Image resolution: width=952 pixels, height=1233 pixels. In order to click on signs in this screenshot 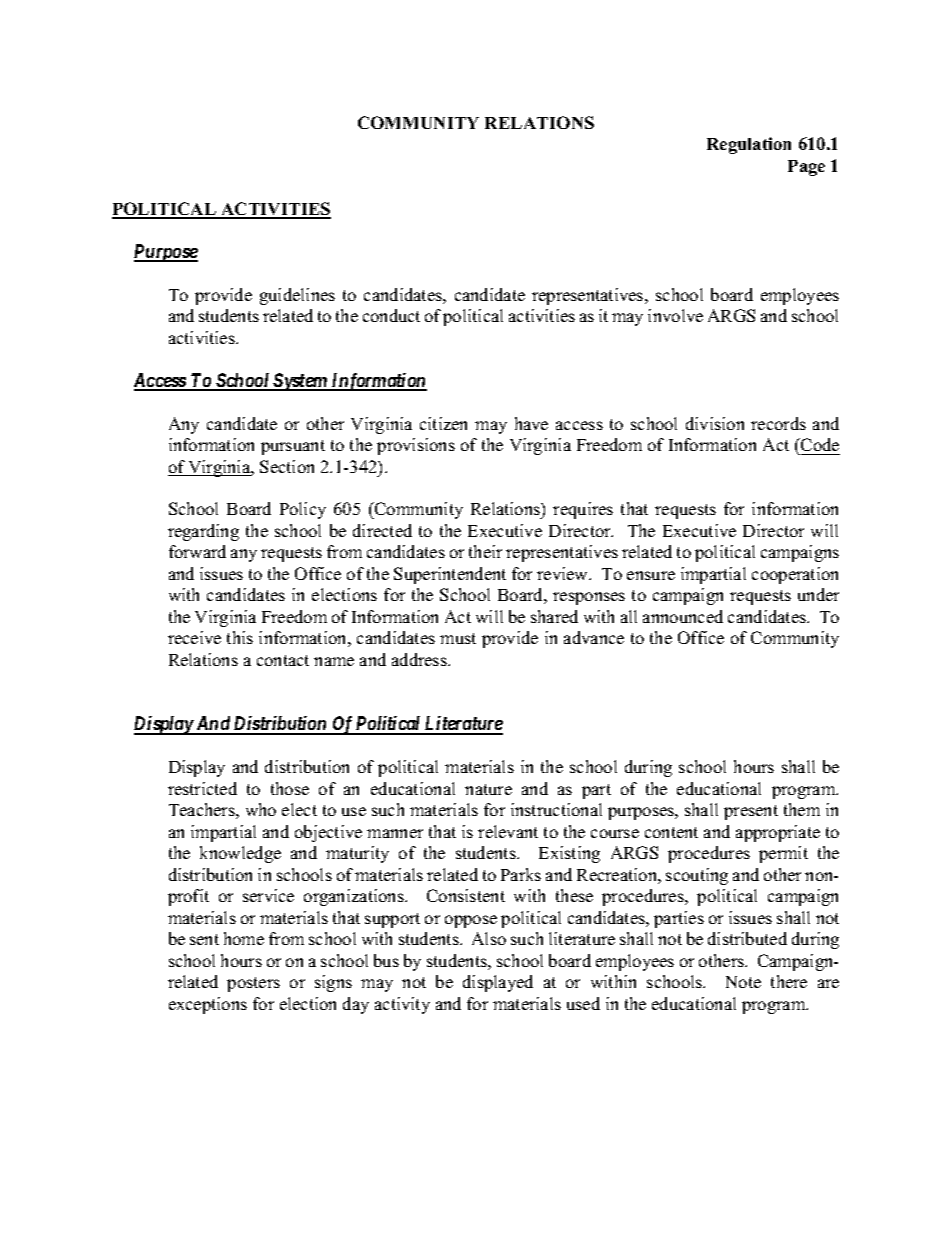, I will do `click(333, 983)`.
